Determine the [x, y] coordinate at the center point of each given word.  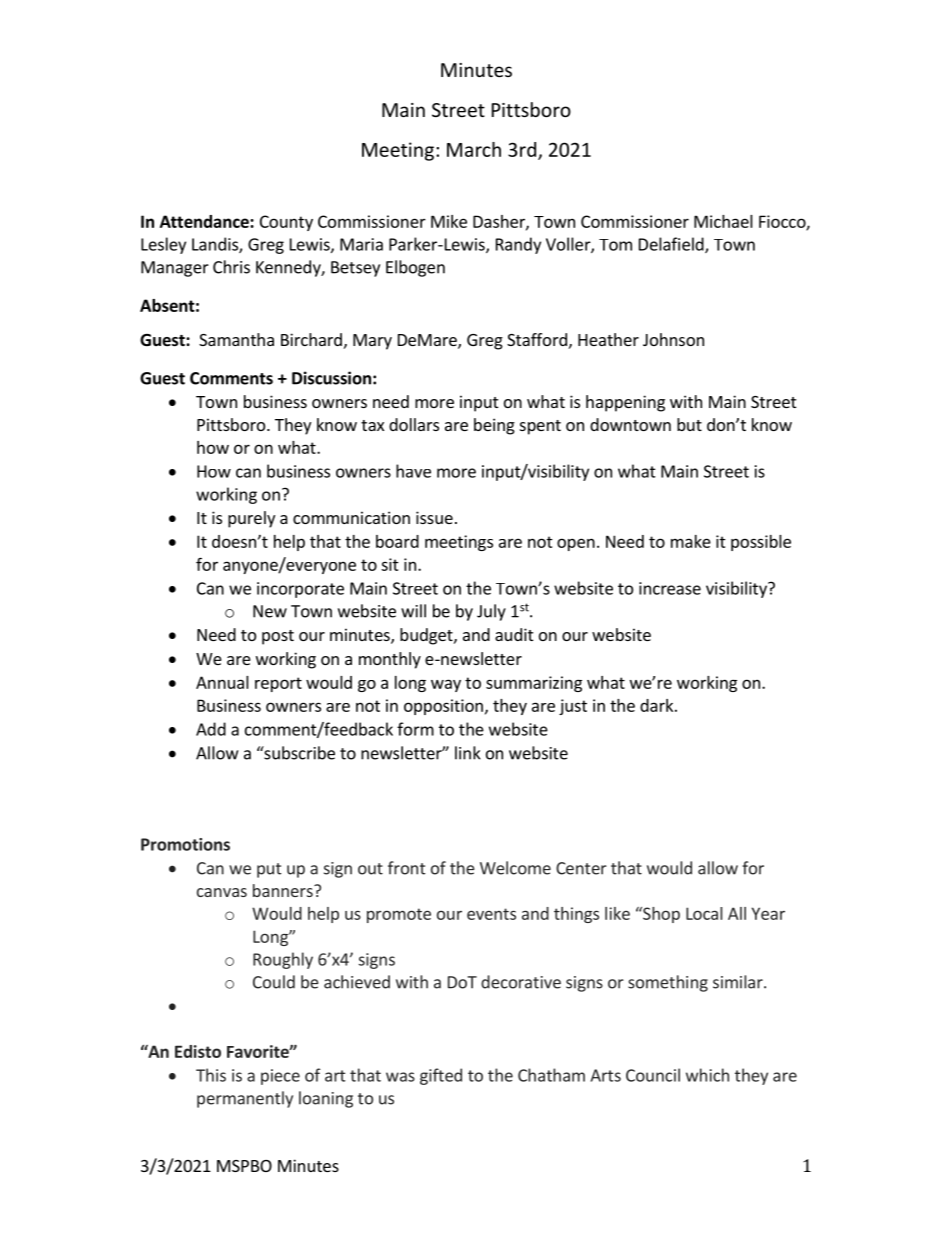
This [211, 1075]
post [278, 637]
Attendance [205, 221]
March [474, 149]
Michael [723, 221]
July [491, 612]
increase [670, 588]
